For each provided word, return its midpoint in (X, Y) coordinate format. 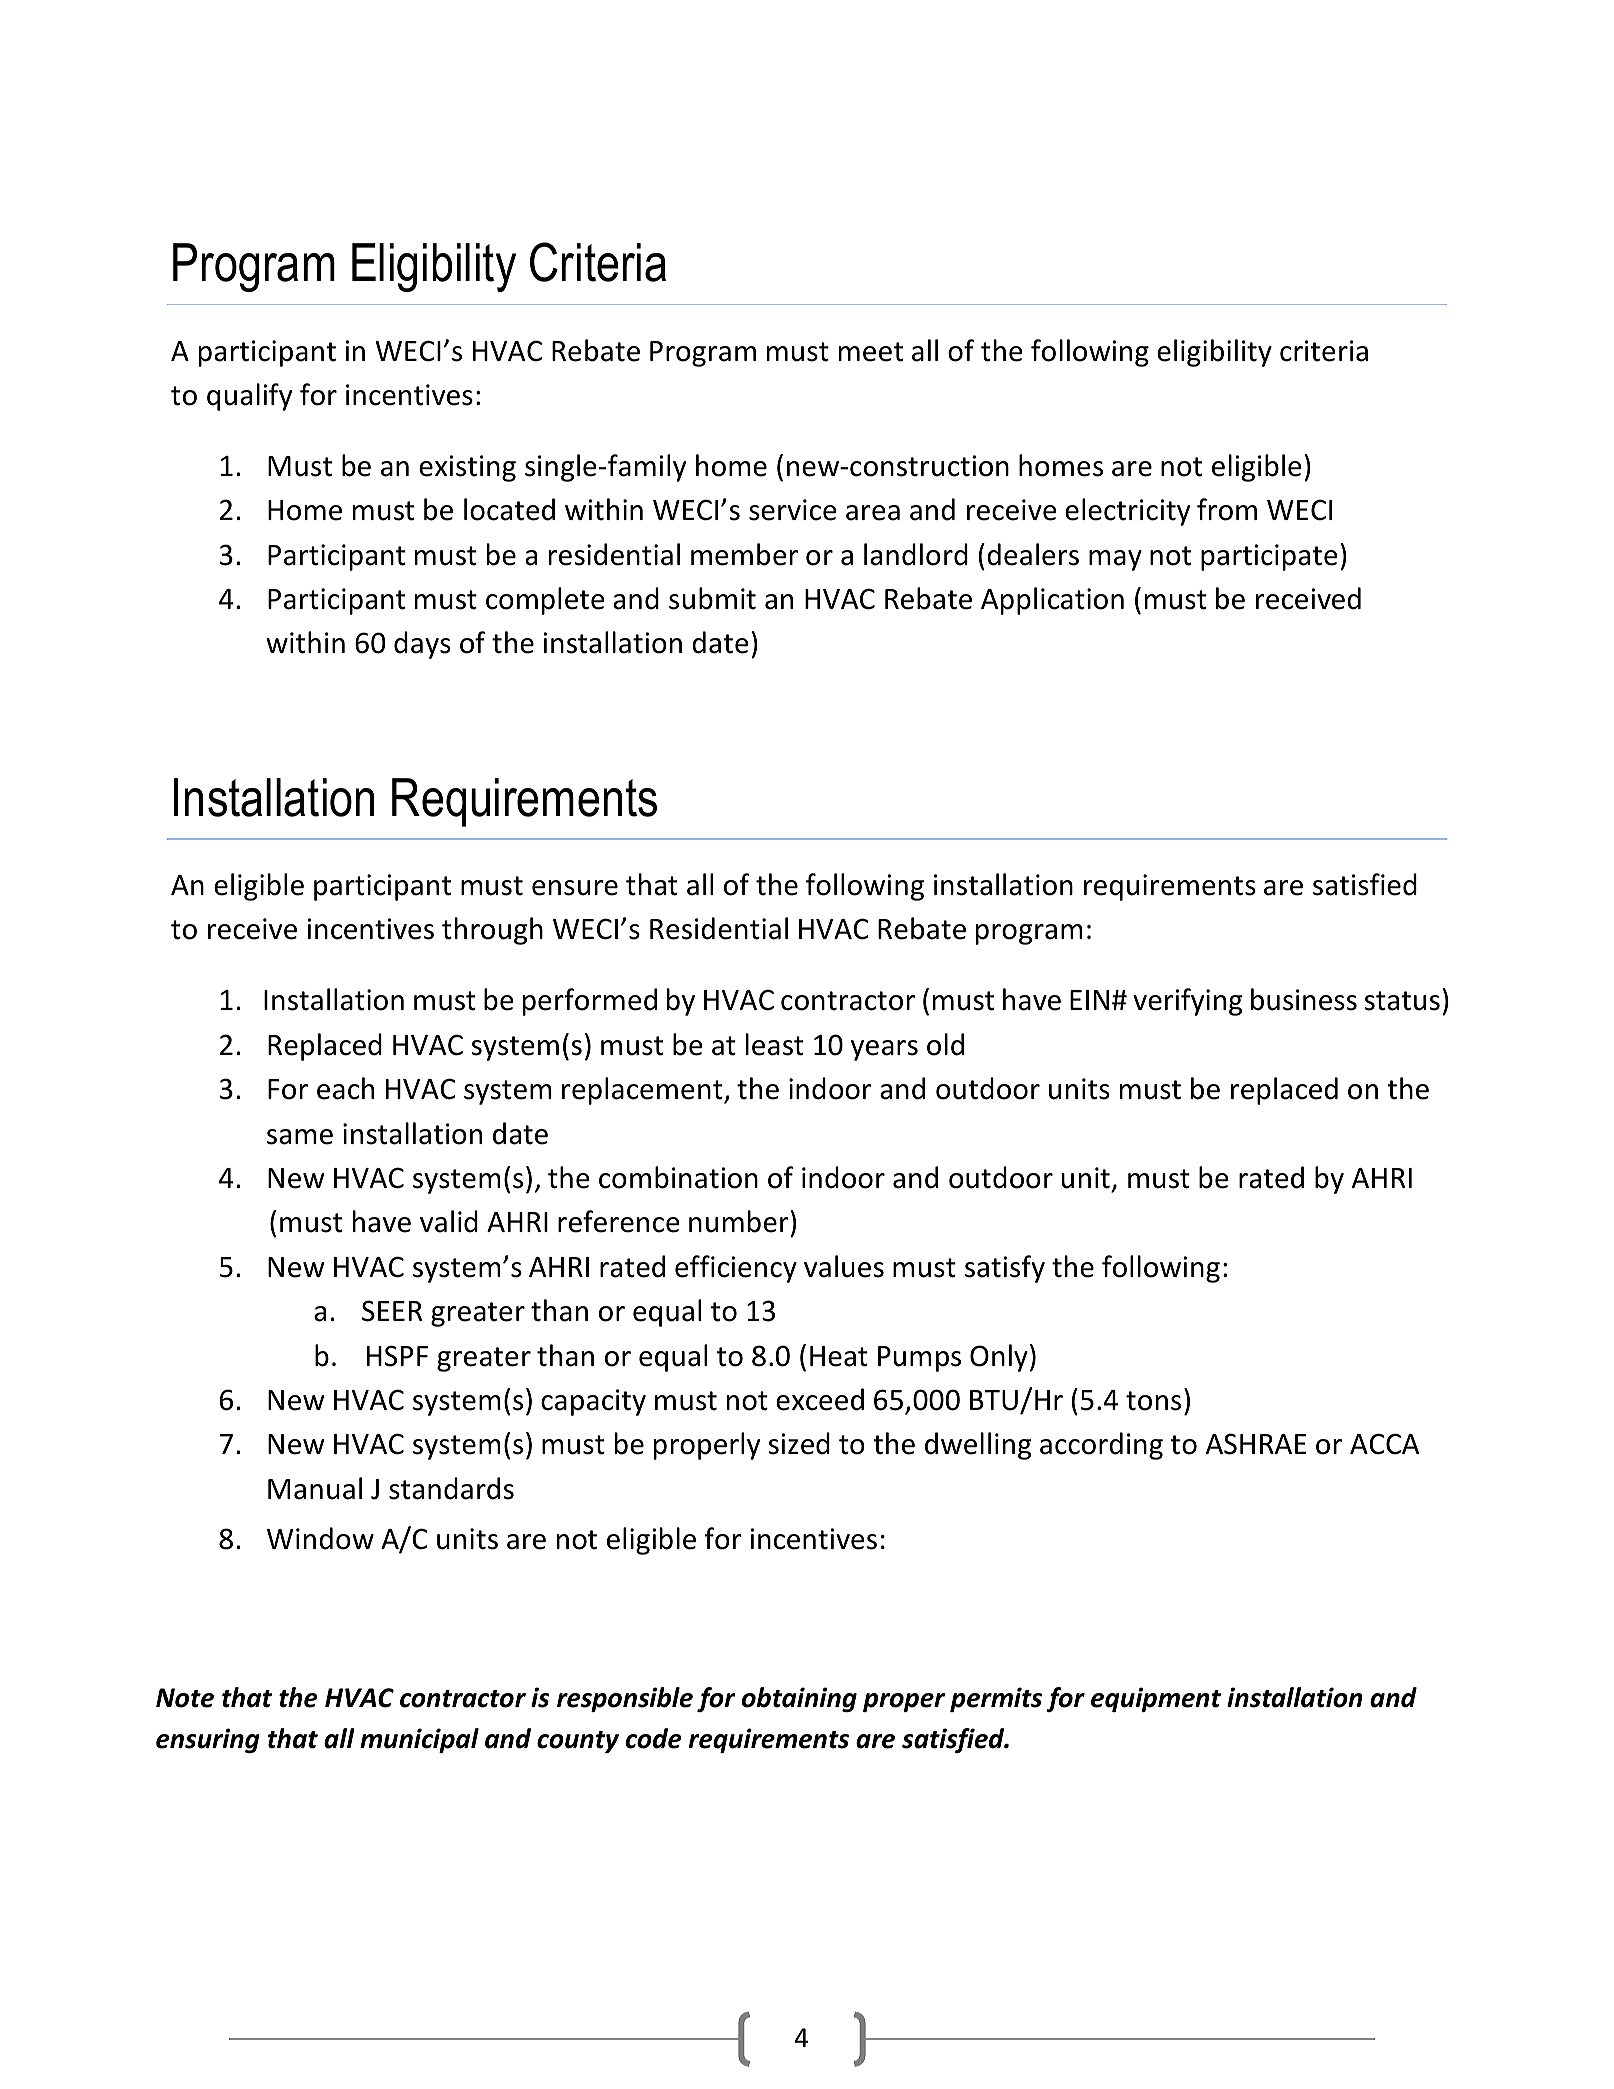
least (775, 1044)
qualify (249, 397)
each (345, 1088)
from (1227, 509)
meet (871, 352)
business (1304, 999)
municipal (419, 1740)
